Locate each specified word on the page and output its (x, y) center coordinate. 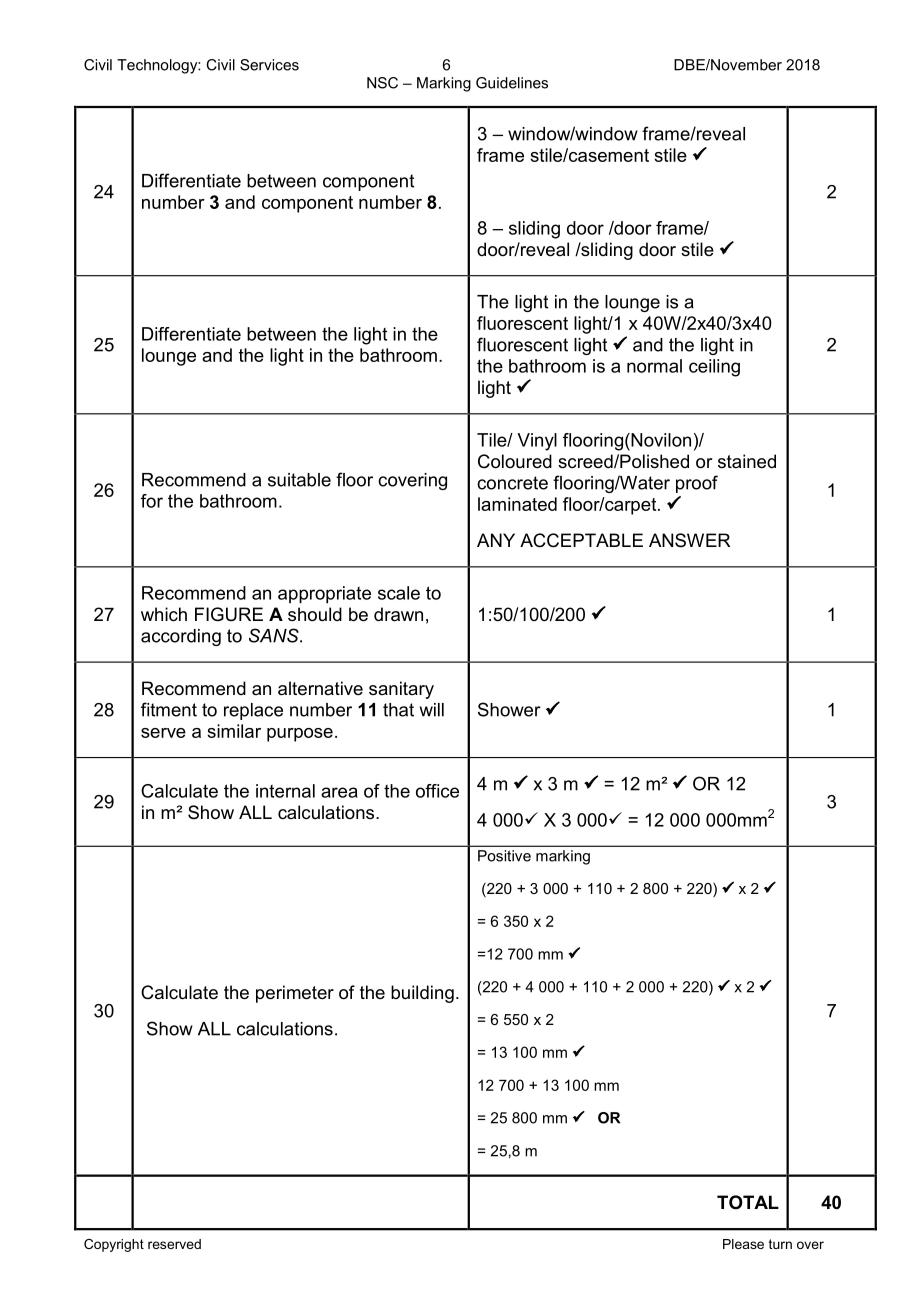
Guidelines (512, 83)
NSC (382, 83)
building (422, 994)
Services (269, 65)
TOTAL (748, 1202)
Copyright (114, 1245)
